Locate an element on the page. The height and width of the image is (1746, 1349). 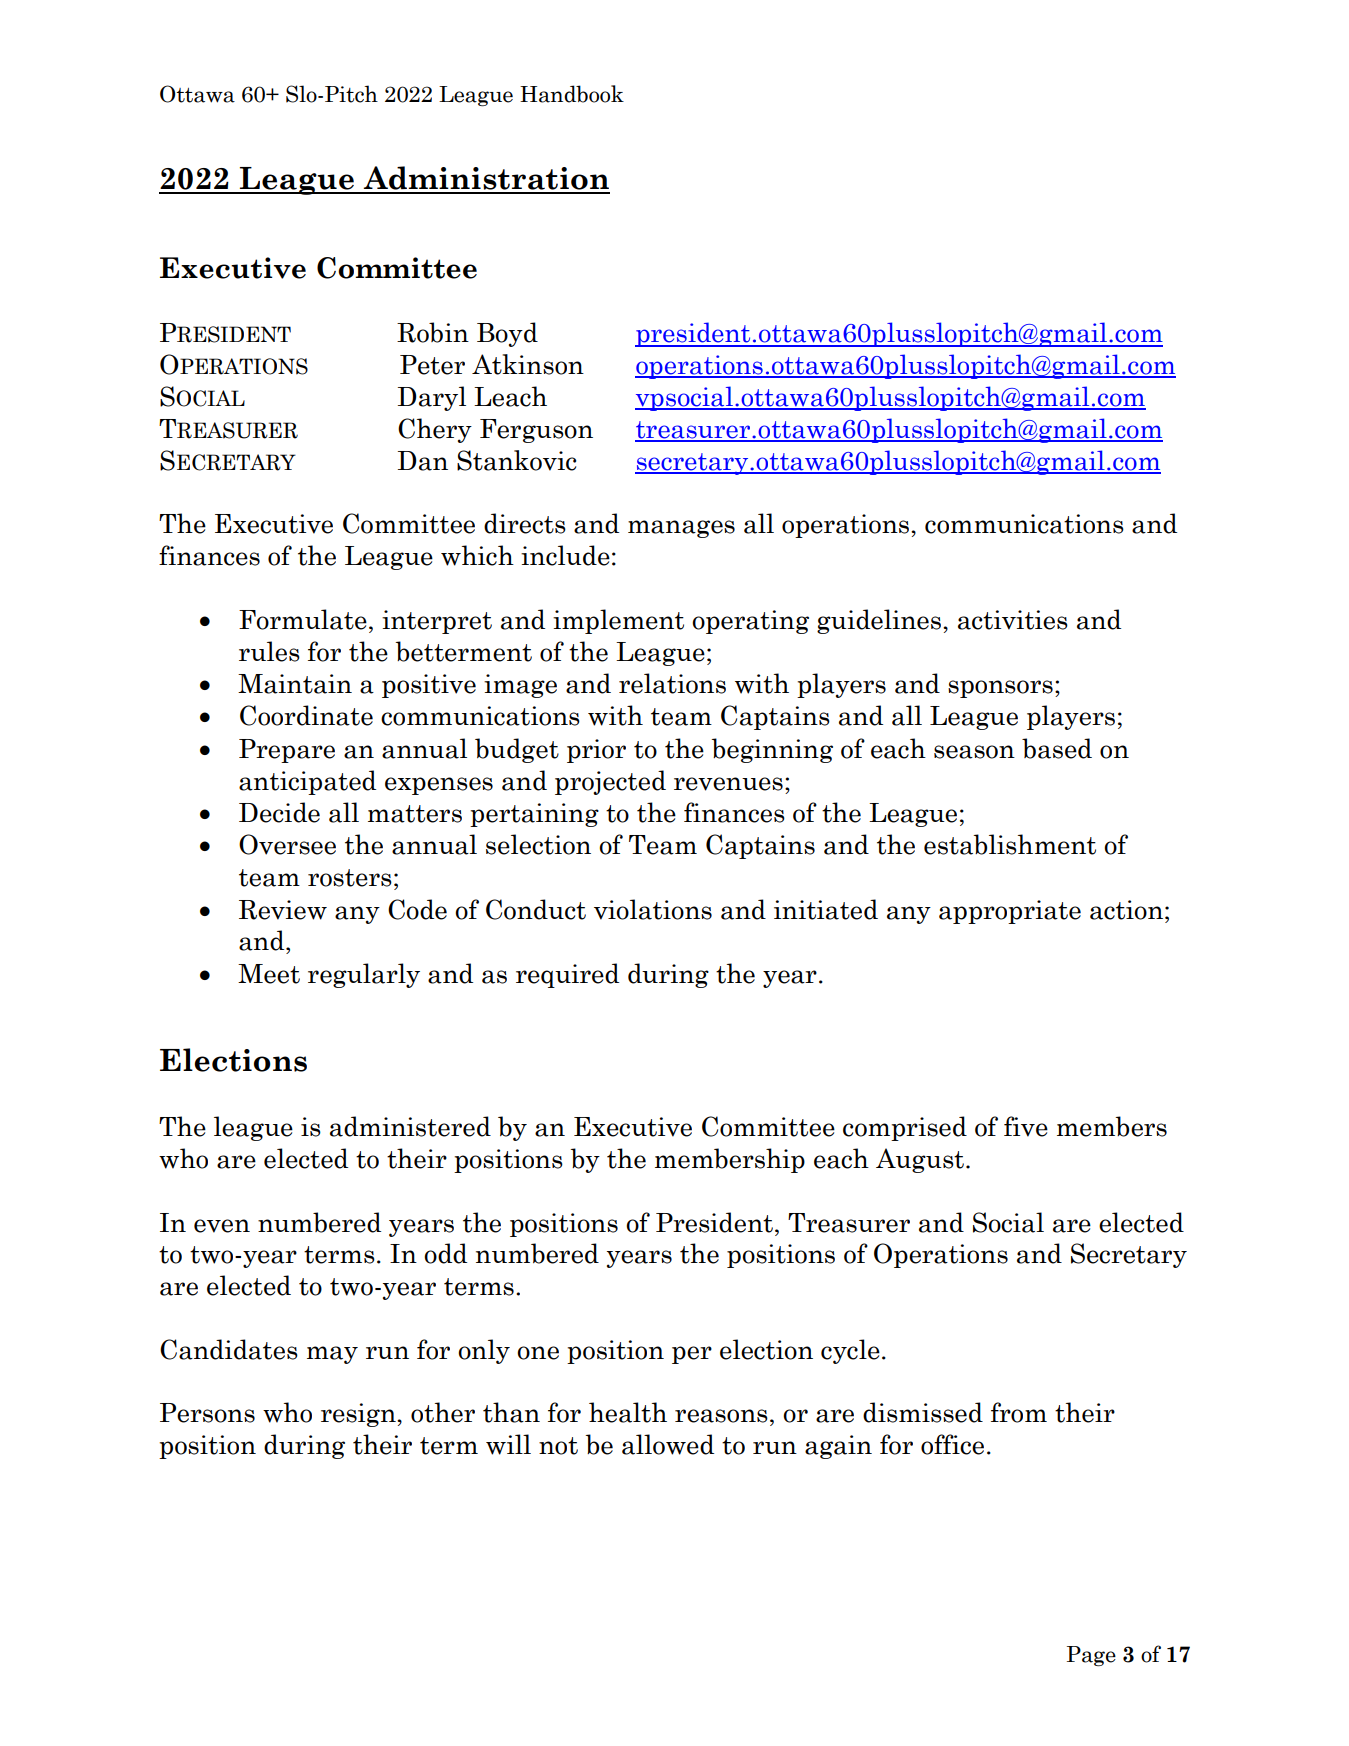
Page is located at coordinates (1091, 1656).
